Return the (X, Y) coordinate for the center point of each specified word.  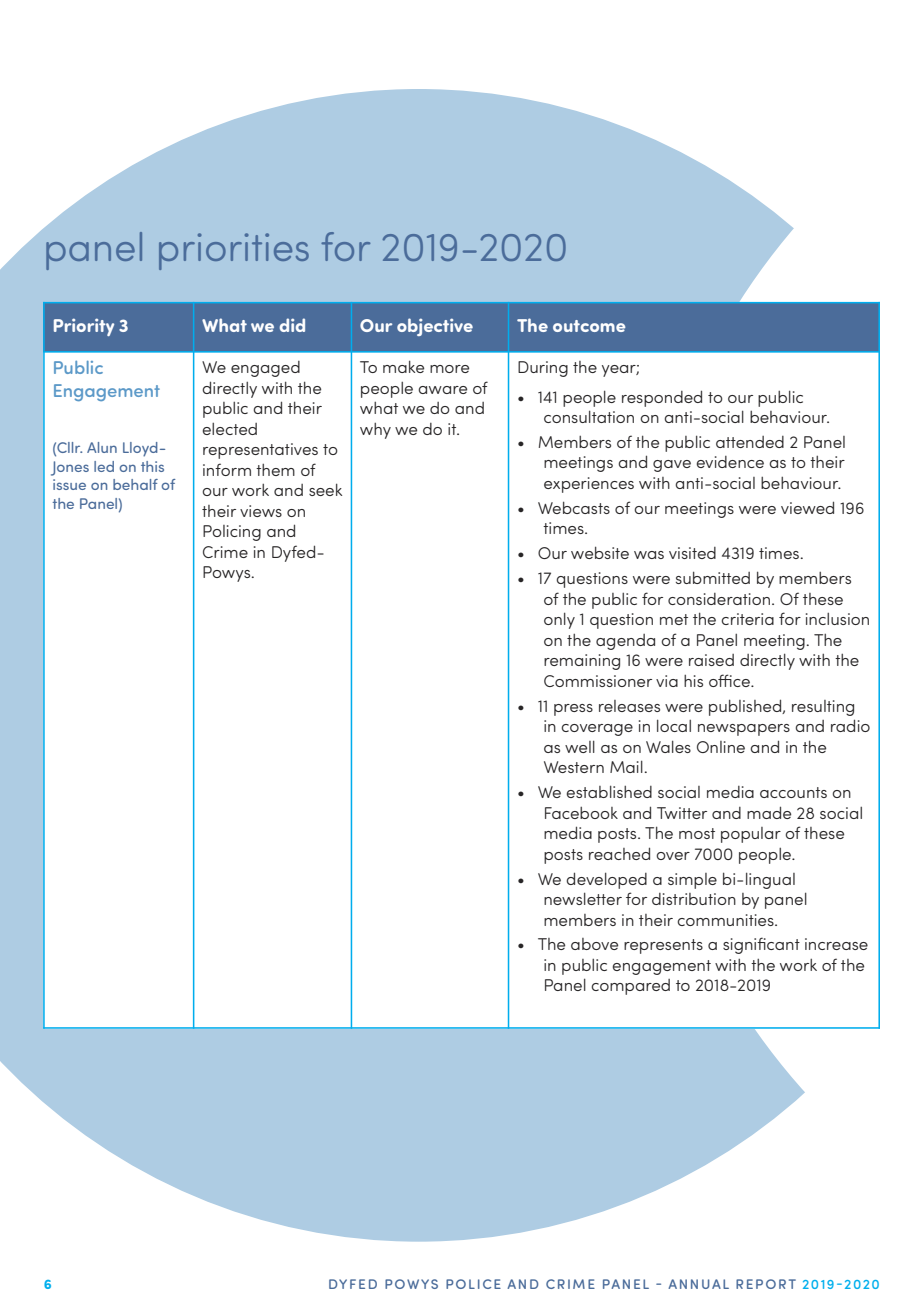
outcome (589, 326)
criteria (747, 619)
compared (630, 987)
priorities (234, 251)
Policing (232, 533)
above (594, 944)
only (559, 620)
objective (435, 327)
